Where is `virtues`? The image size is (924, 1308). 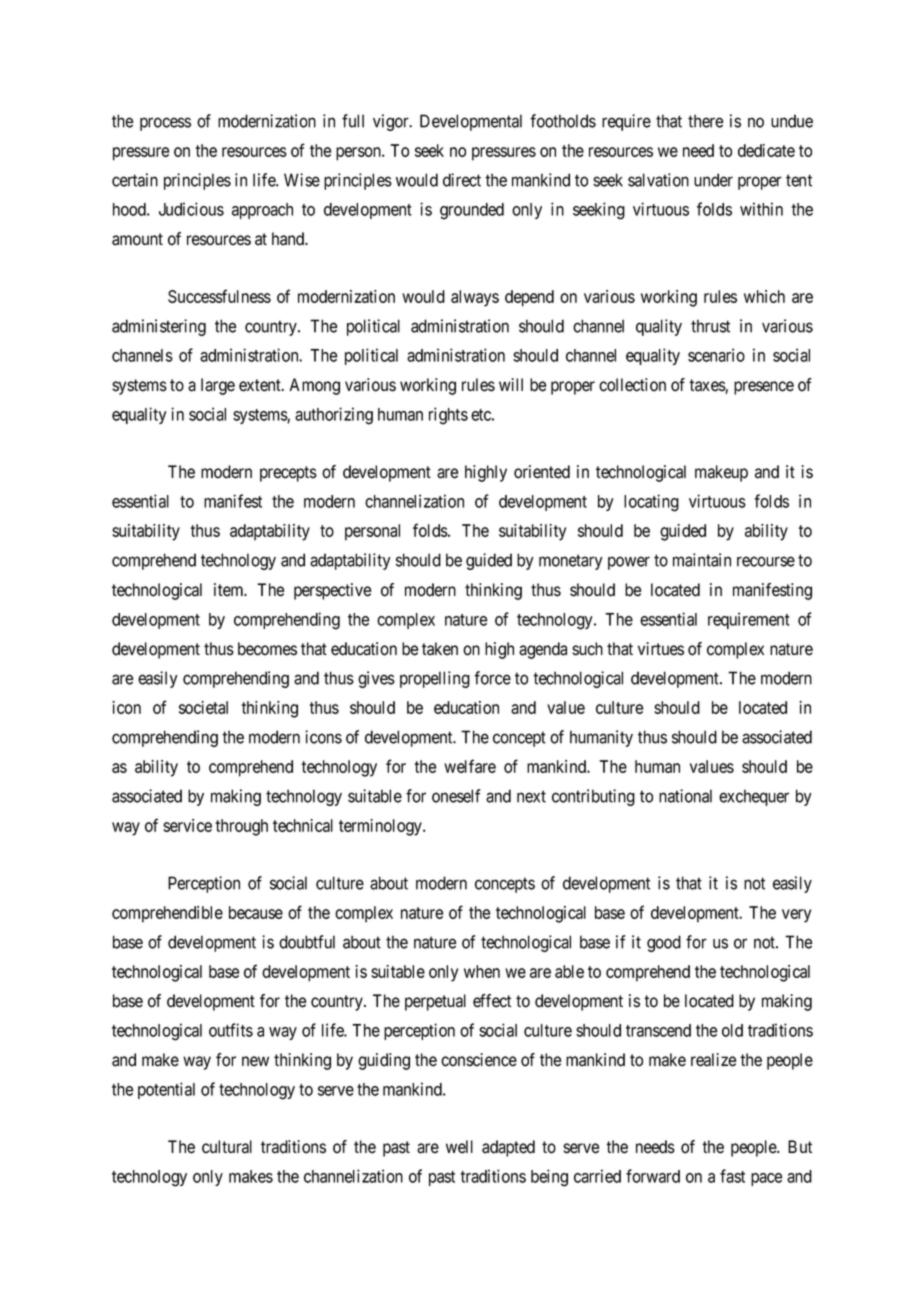
virtues is located at coordinates (661, 649).
